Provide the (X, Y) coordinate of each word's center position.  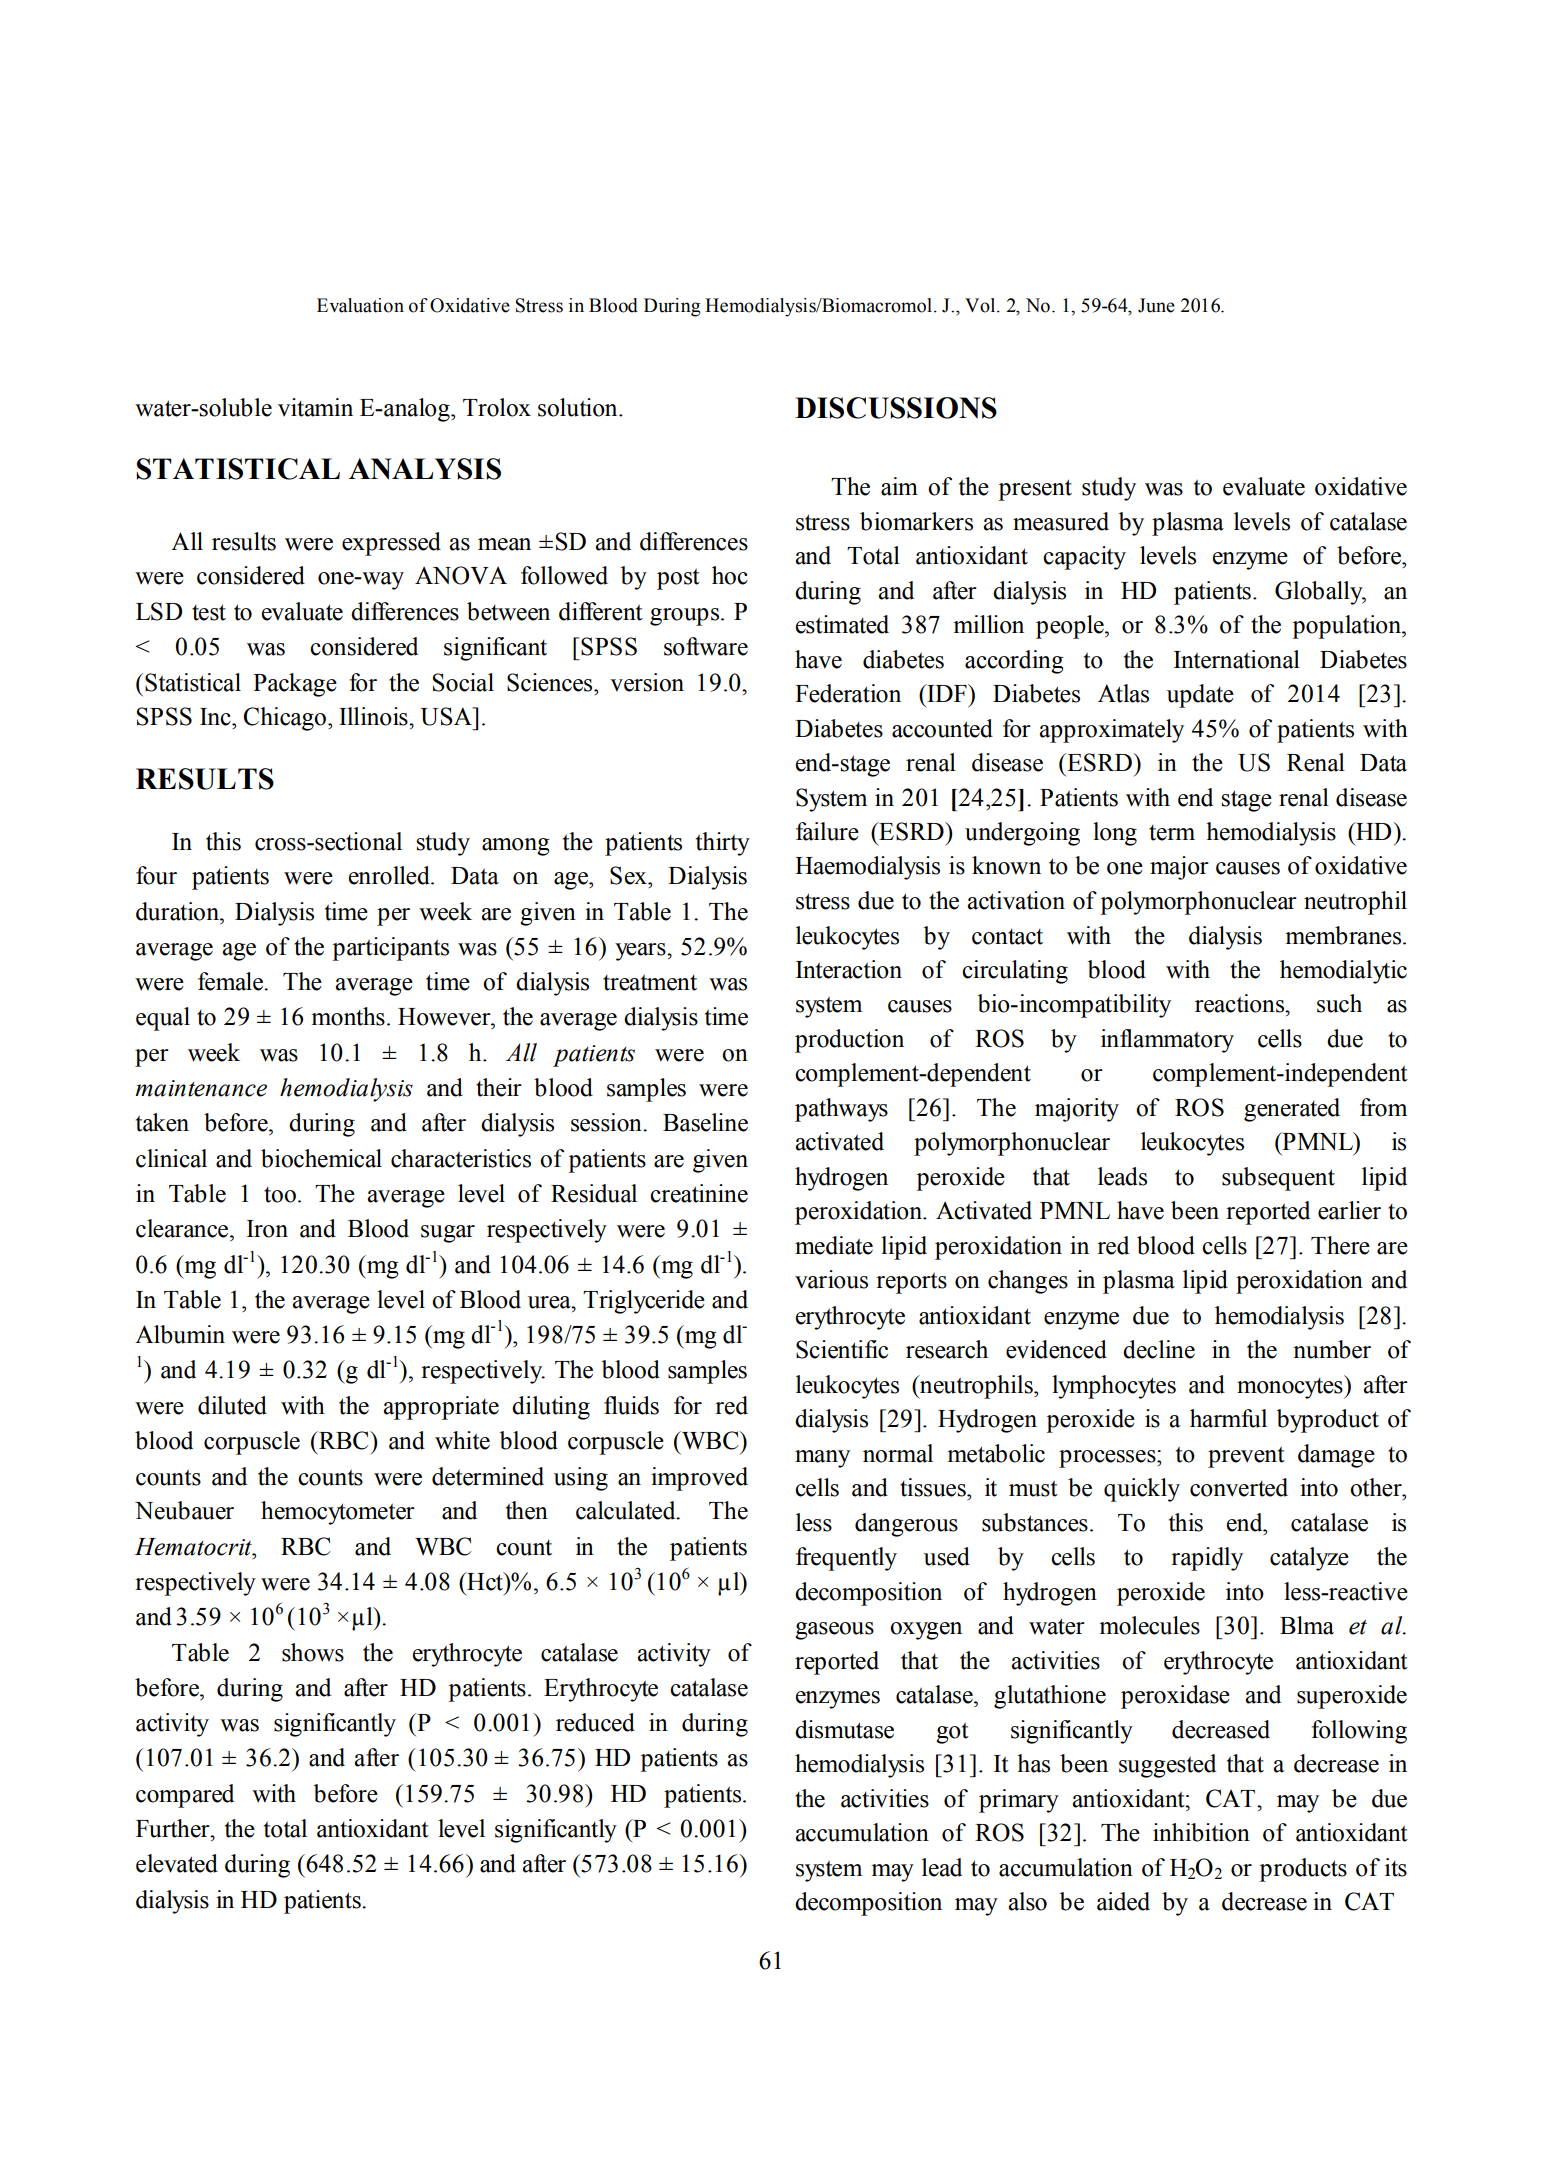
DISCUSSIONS (896, 408)
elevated (177, 1863)
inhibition (1201, 1832)
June (1156, 305)
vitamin (315, 407)
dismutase (844, 1729)
